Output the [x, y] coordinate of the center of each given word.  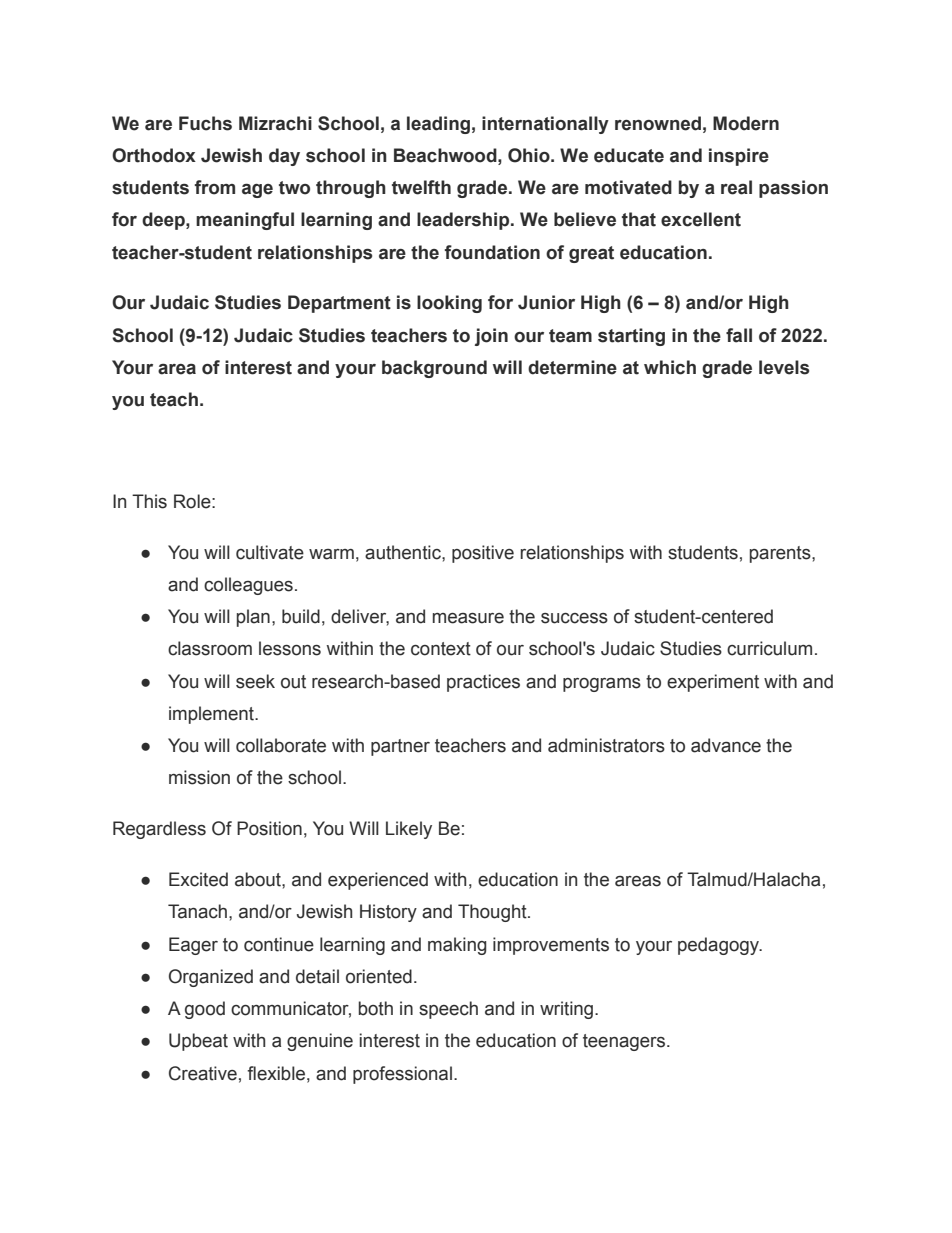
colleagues [248, 586]
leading [438, 125]
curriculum [769, 648]
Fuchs [205, 123]
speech [448, 1010]
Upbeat [198, 1042]
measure [468, 618]
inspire [739, 157]
